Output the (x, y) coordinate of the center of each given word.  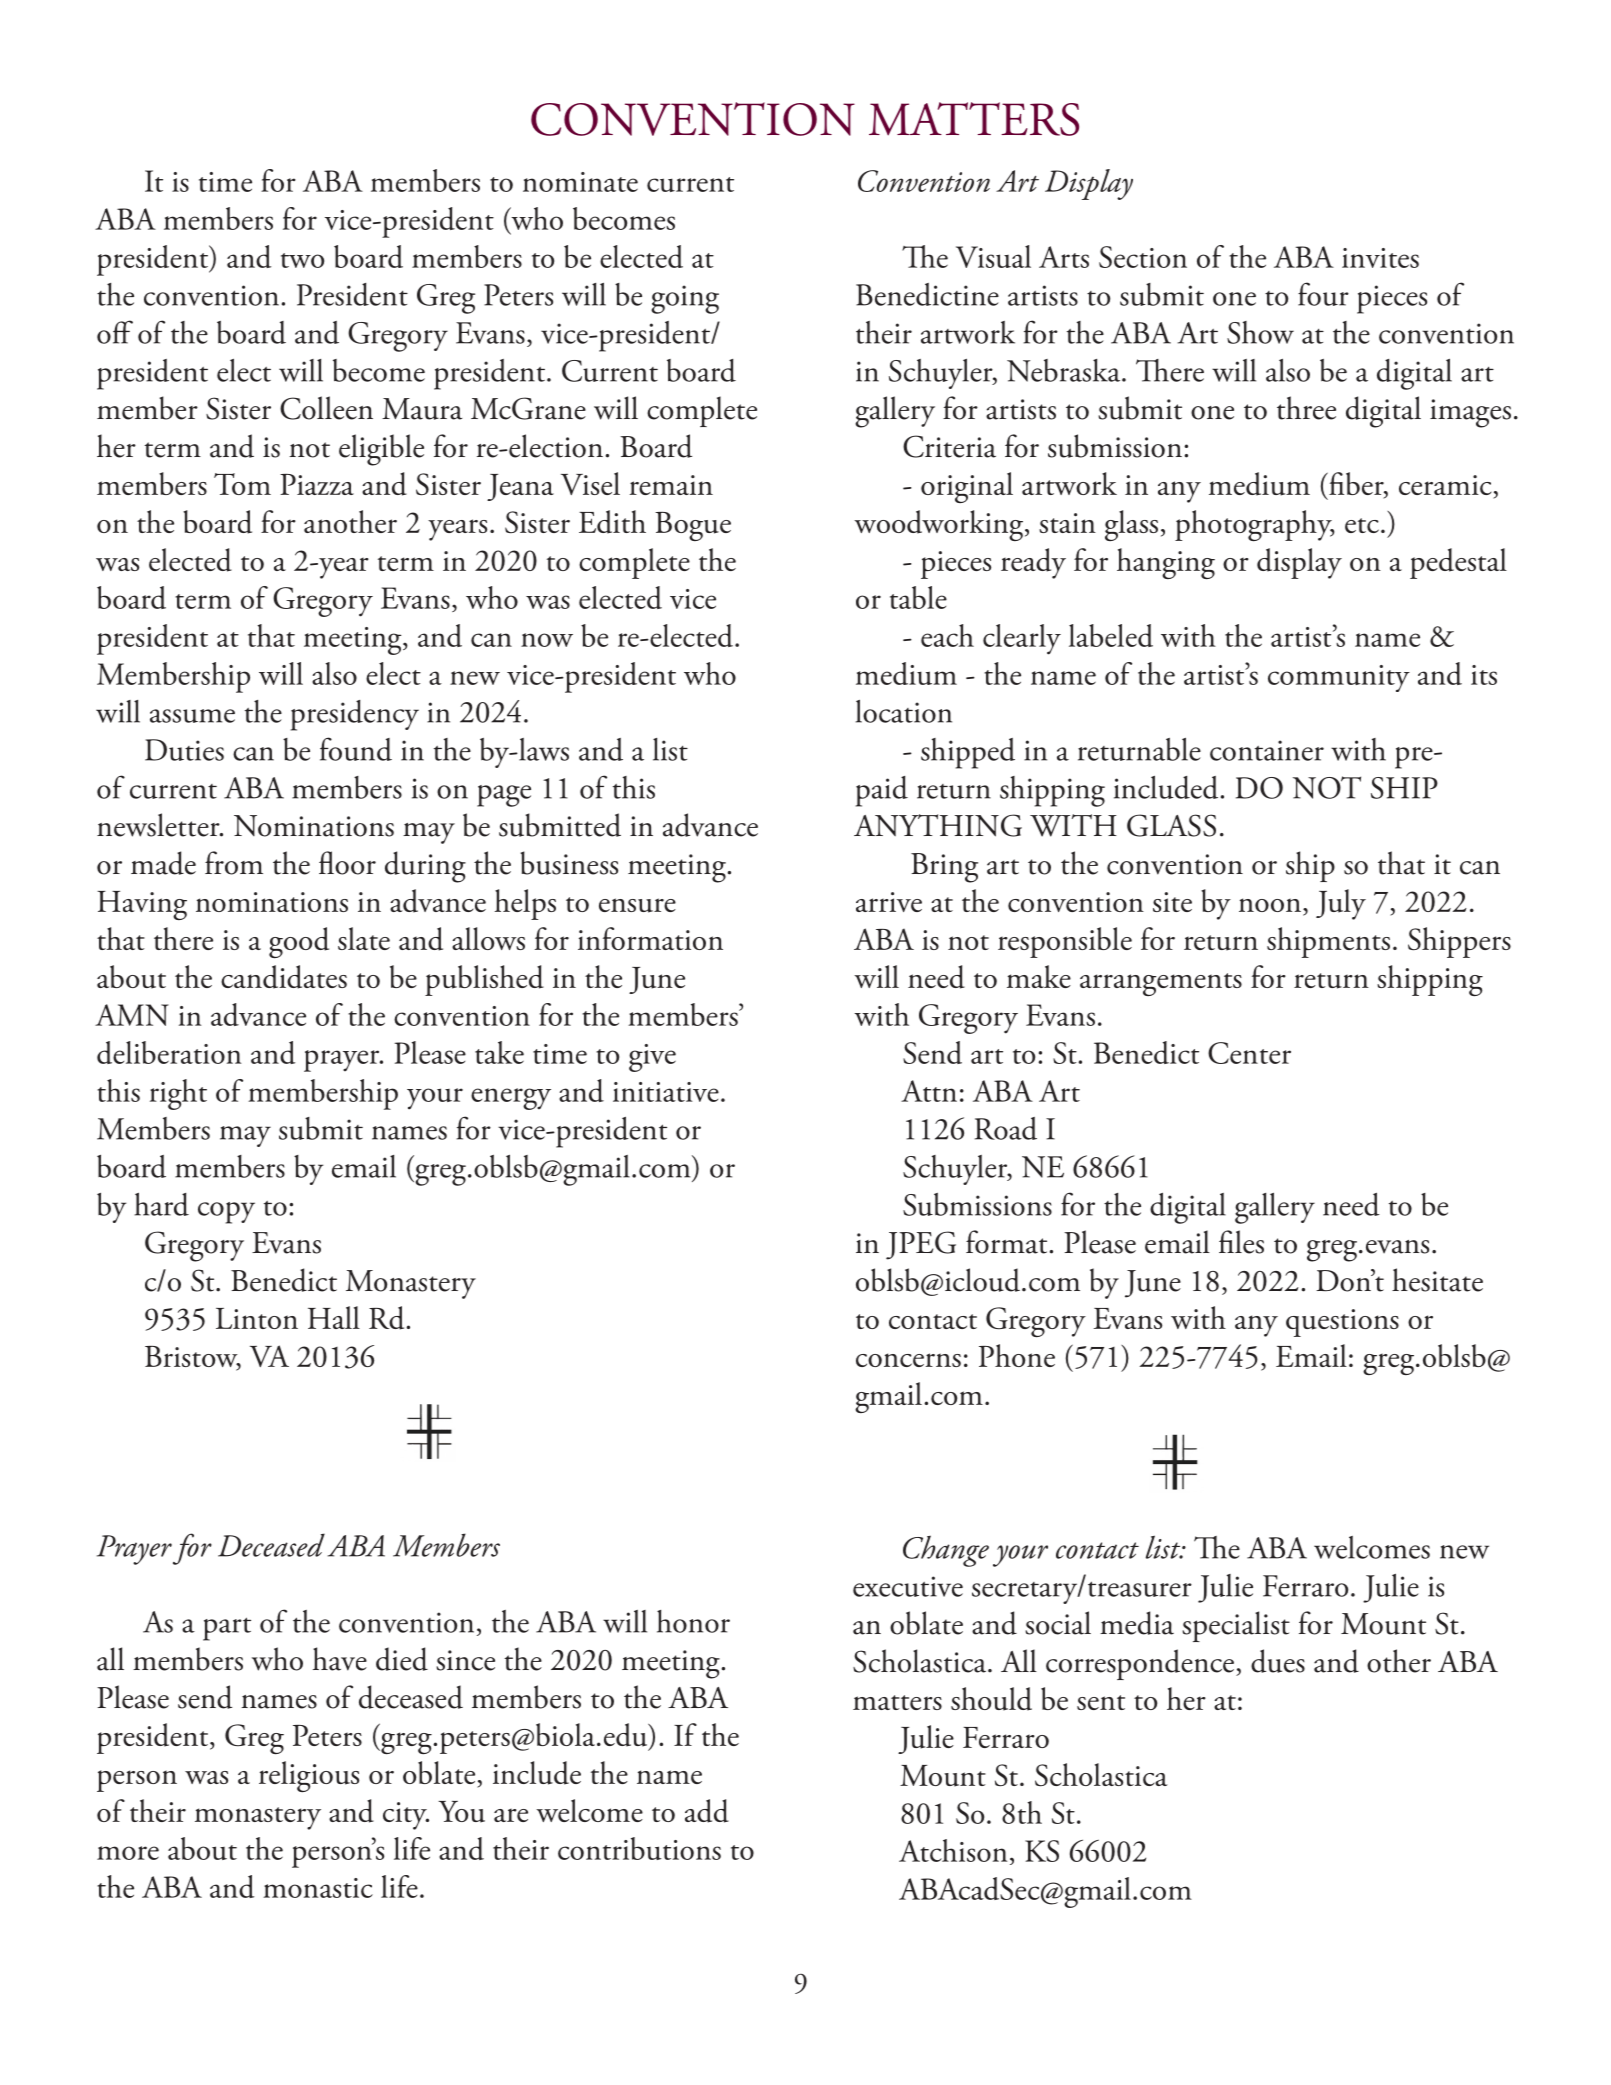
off (115, 332)
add (707, 1811)
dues (1278, 1661)
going (685, 299)
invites (1380, 258)
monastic (318, 1888)
